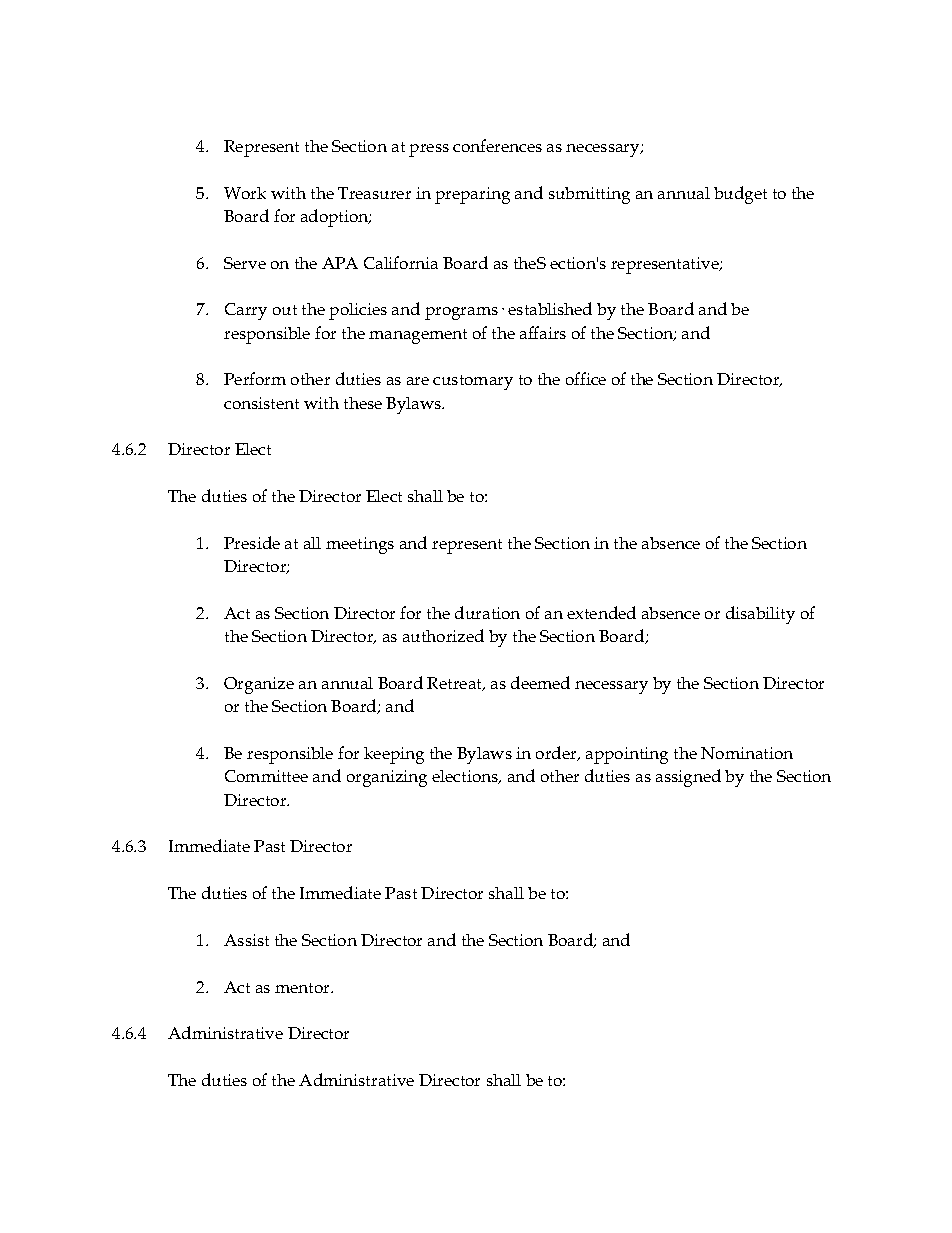 Image resolution: width=952 pixels, height=1233 pixels. I want to click on disability, so click(760, 615).
